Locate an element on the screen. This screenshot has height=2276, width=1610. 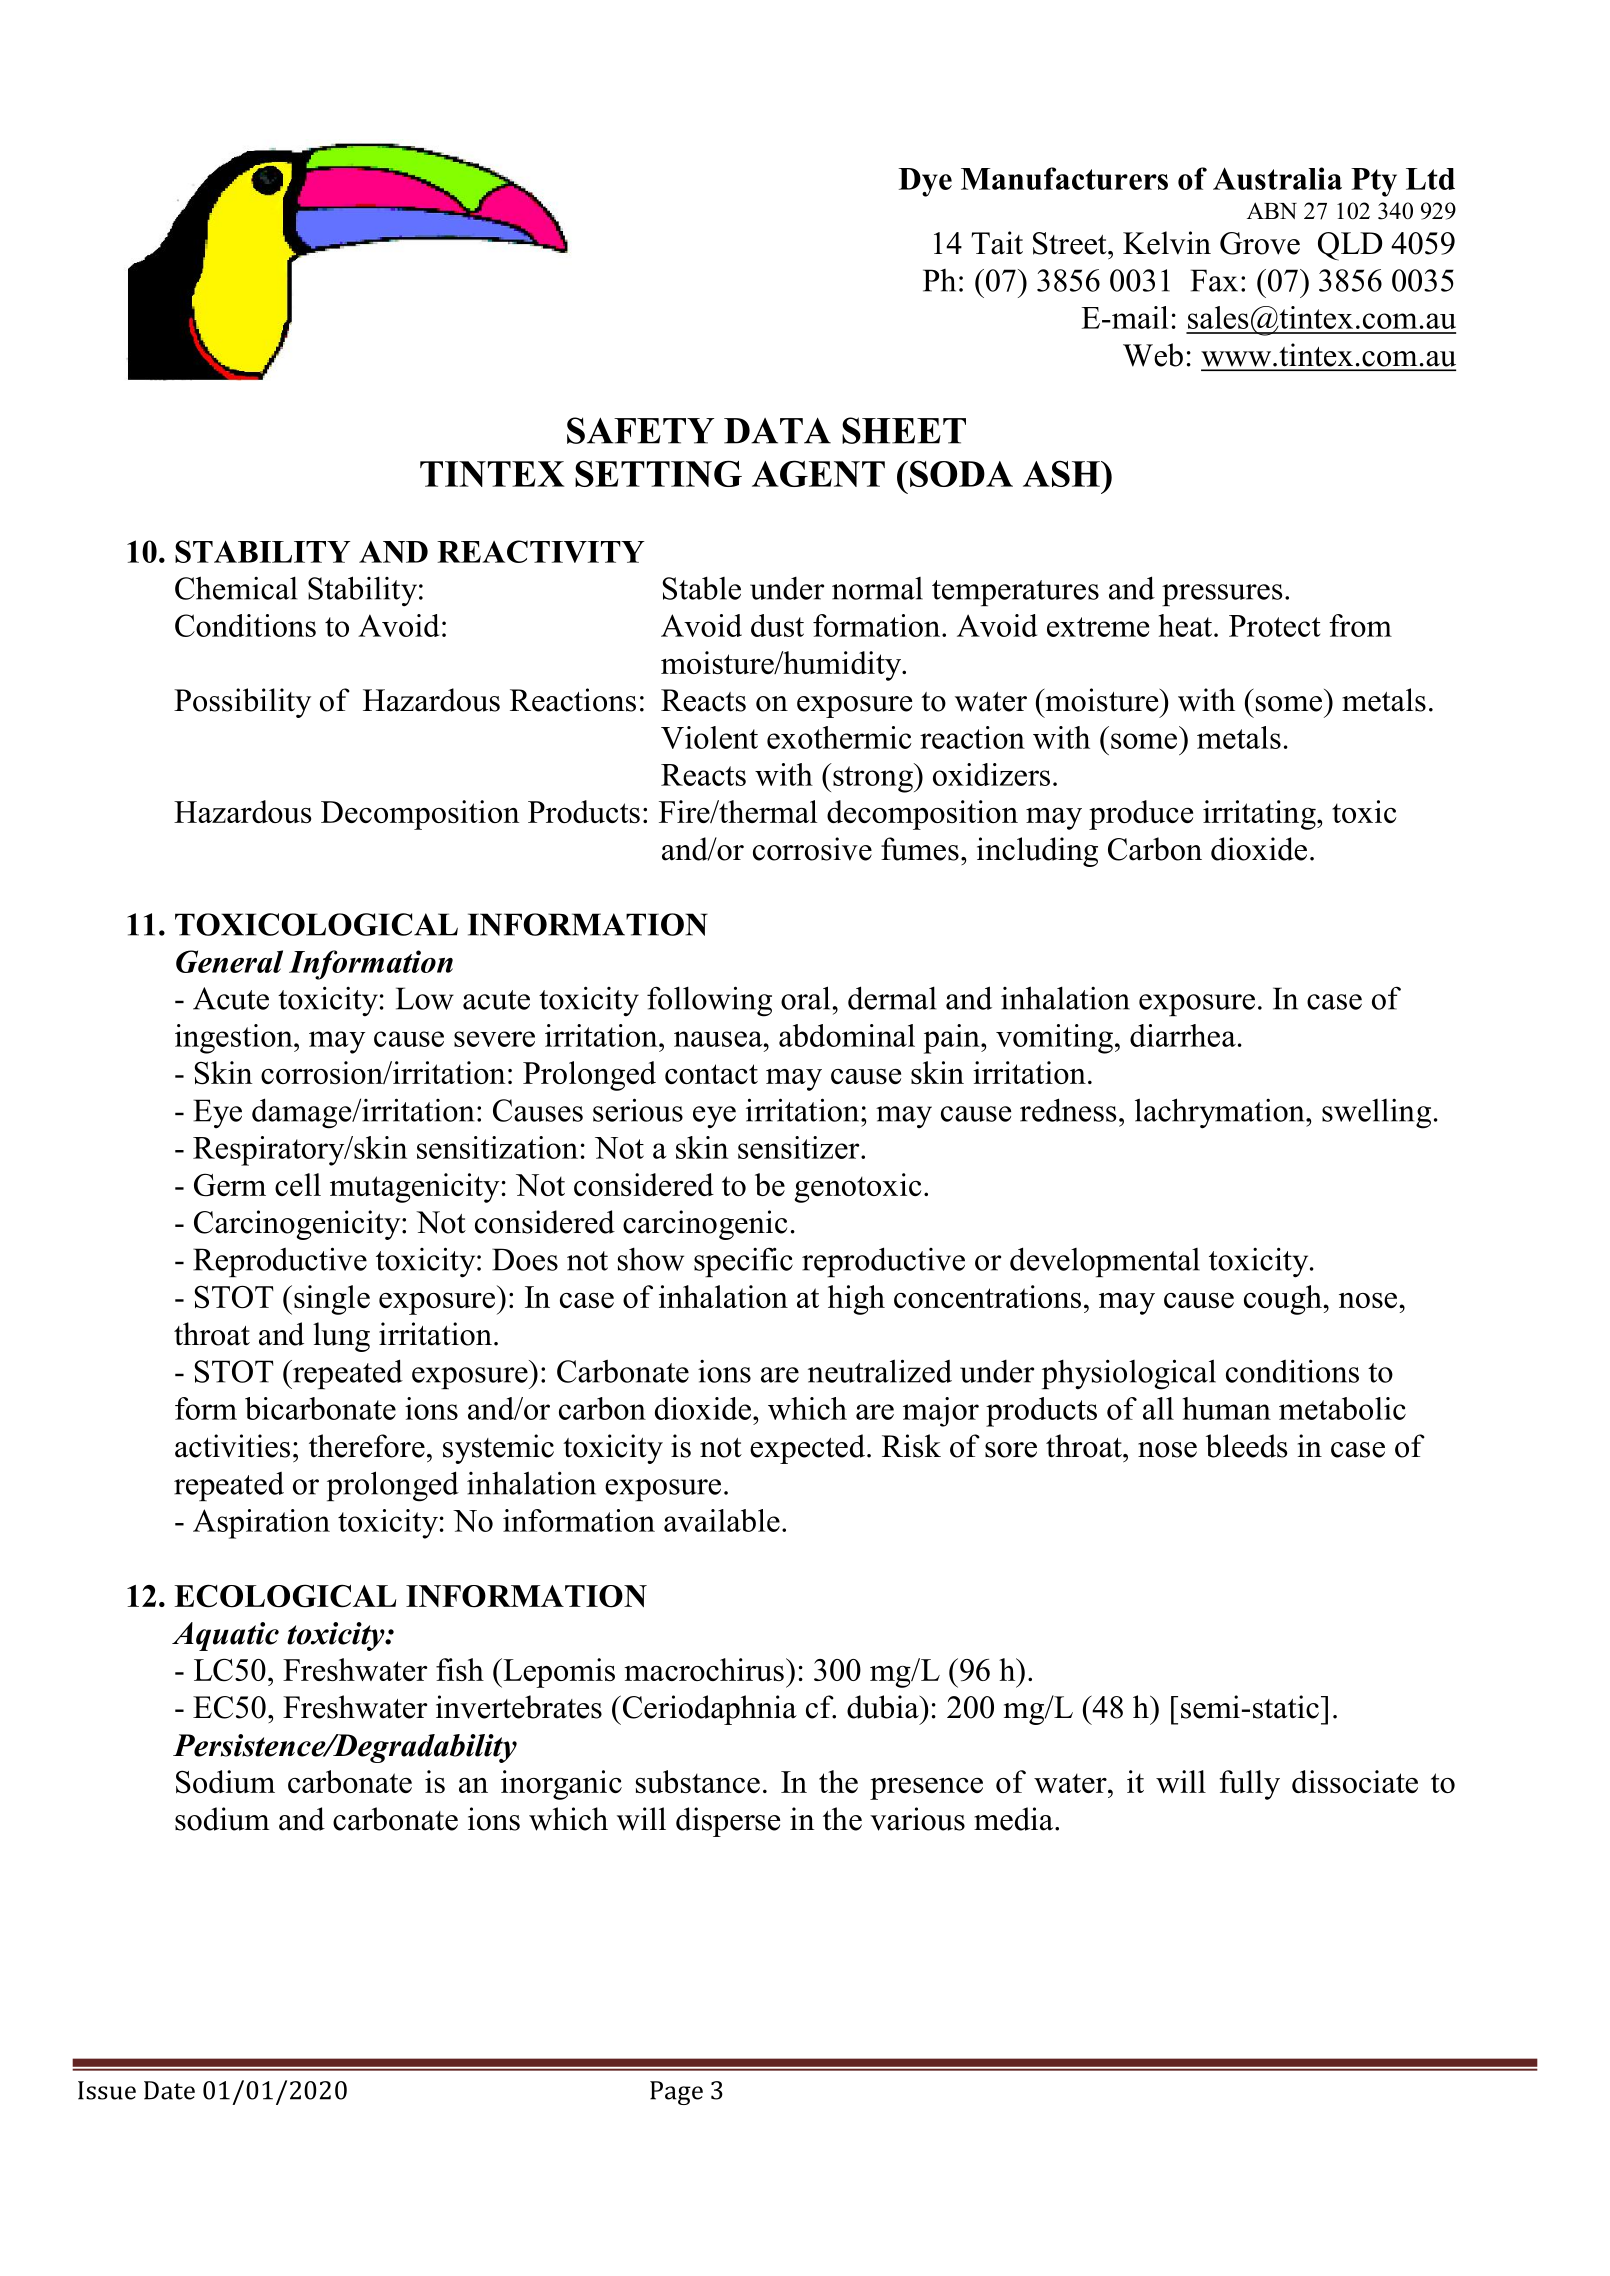
Page is located at coordinates (676, 2093).
